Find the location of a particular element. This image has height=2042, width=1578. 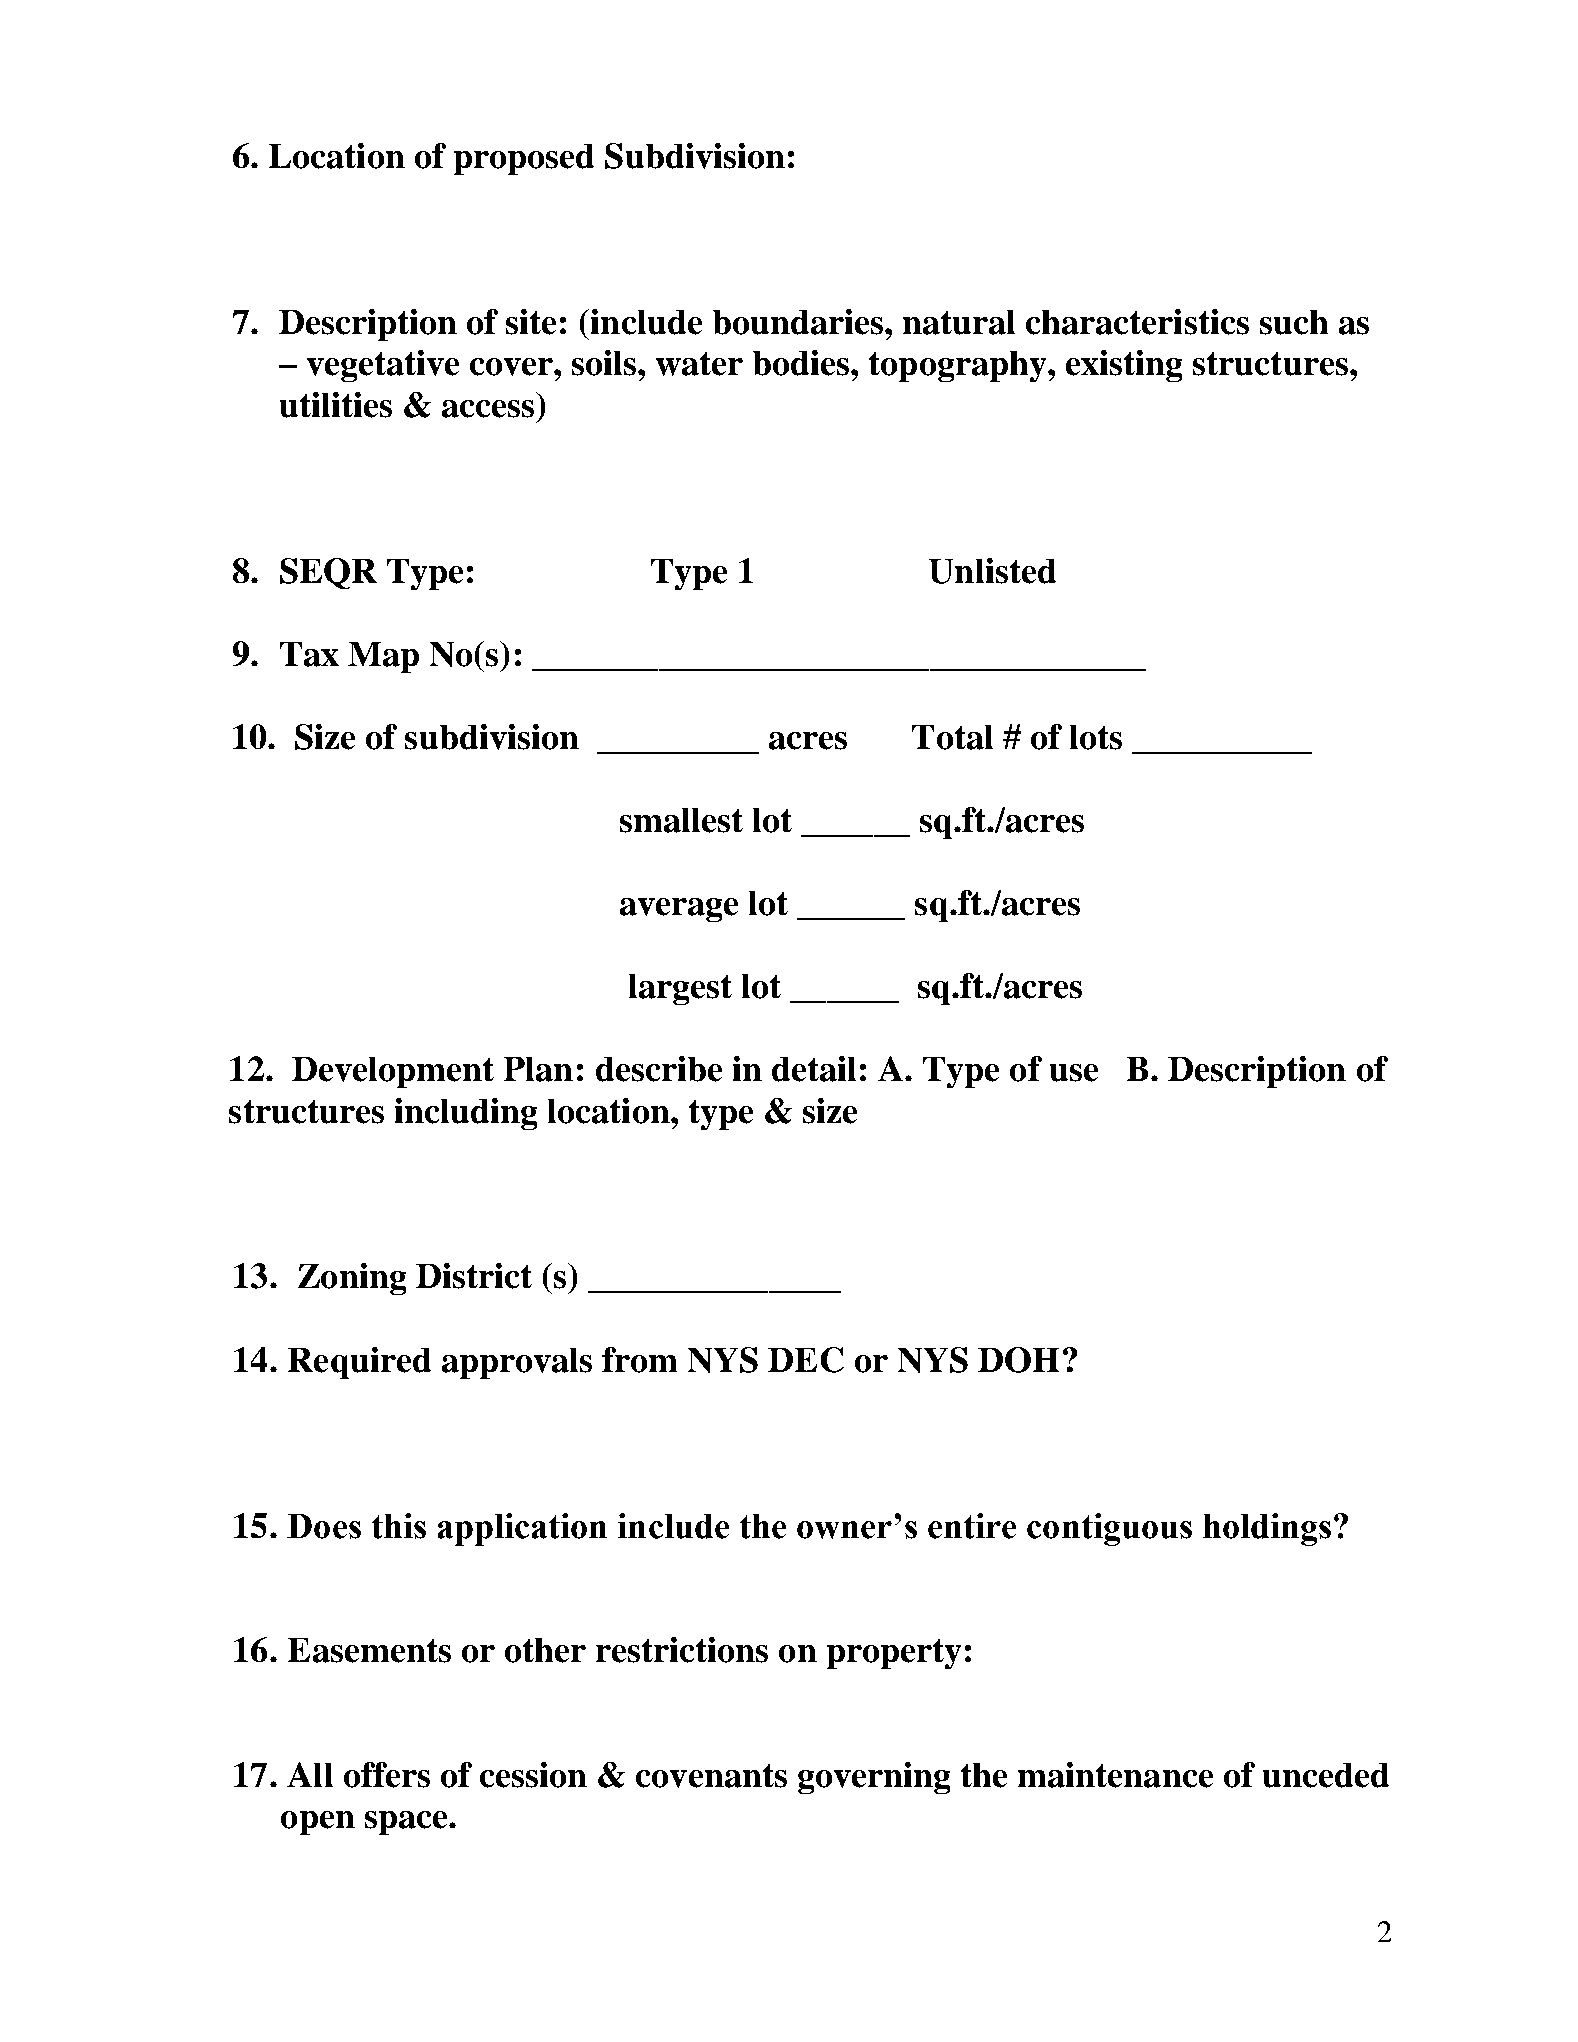

Development is located at coordinates (393, 1072).
